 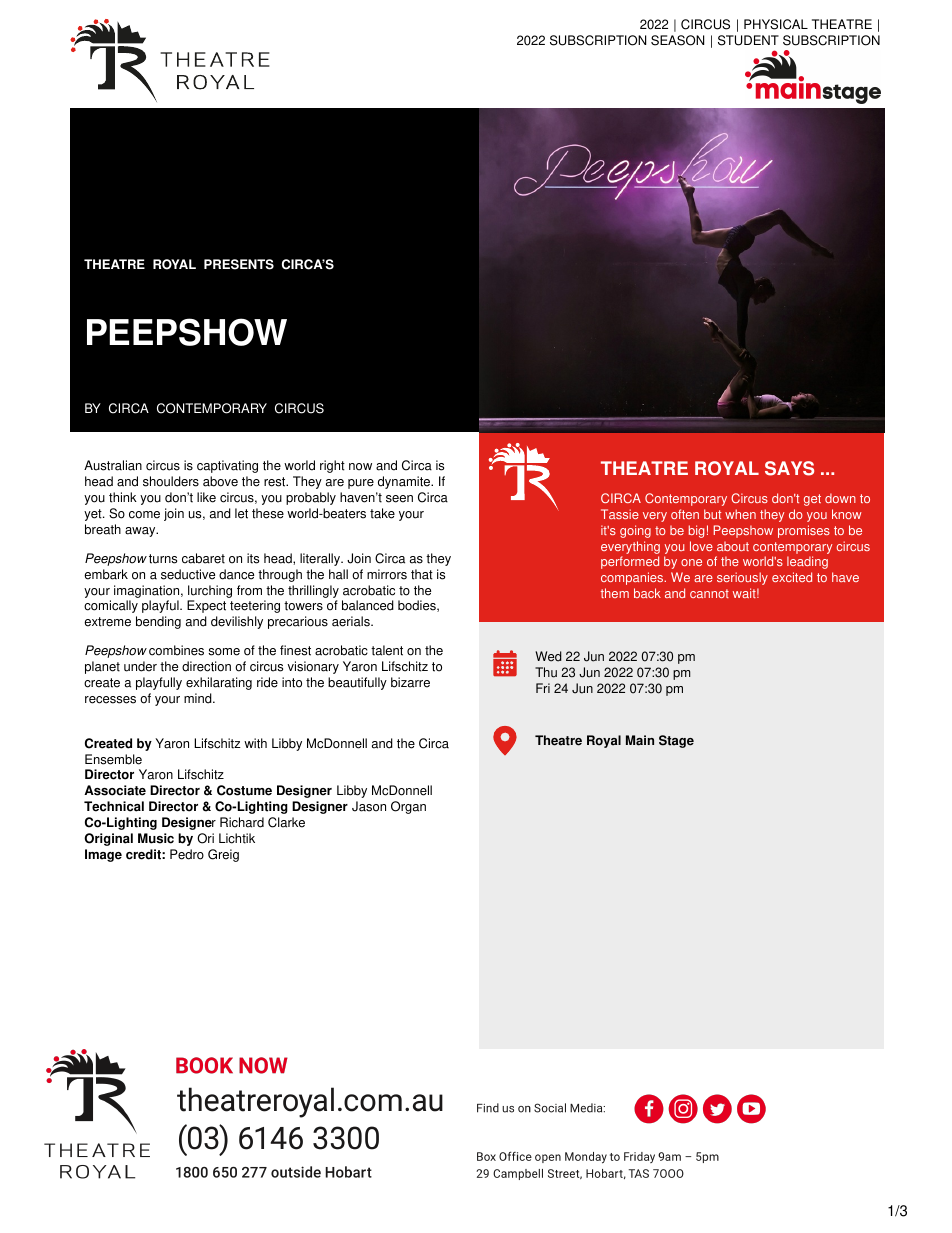 I want to click on SAYS, so click(x=789, y=468).
